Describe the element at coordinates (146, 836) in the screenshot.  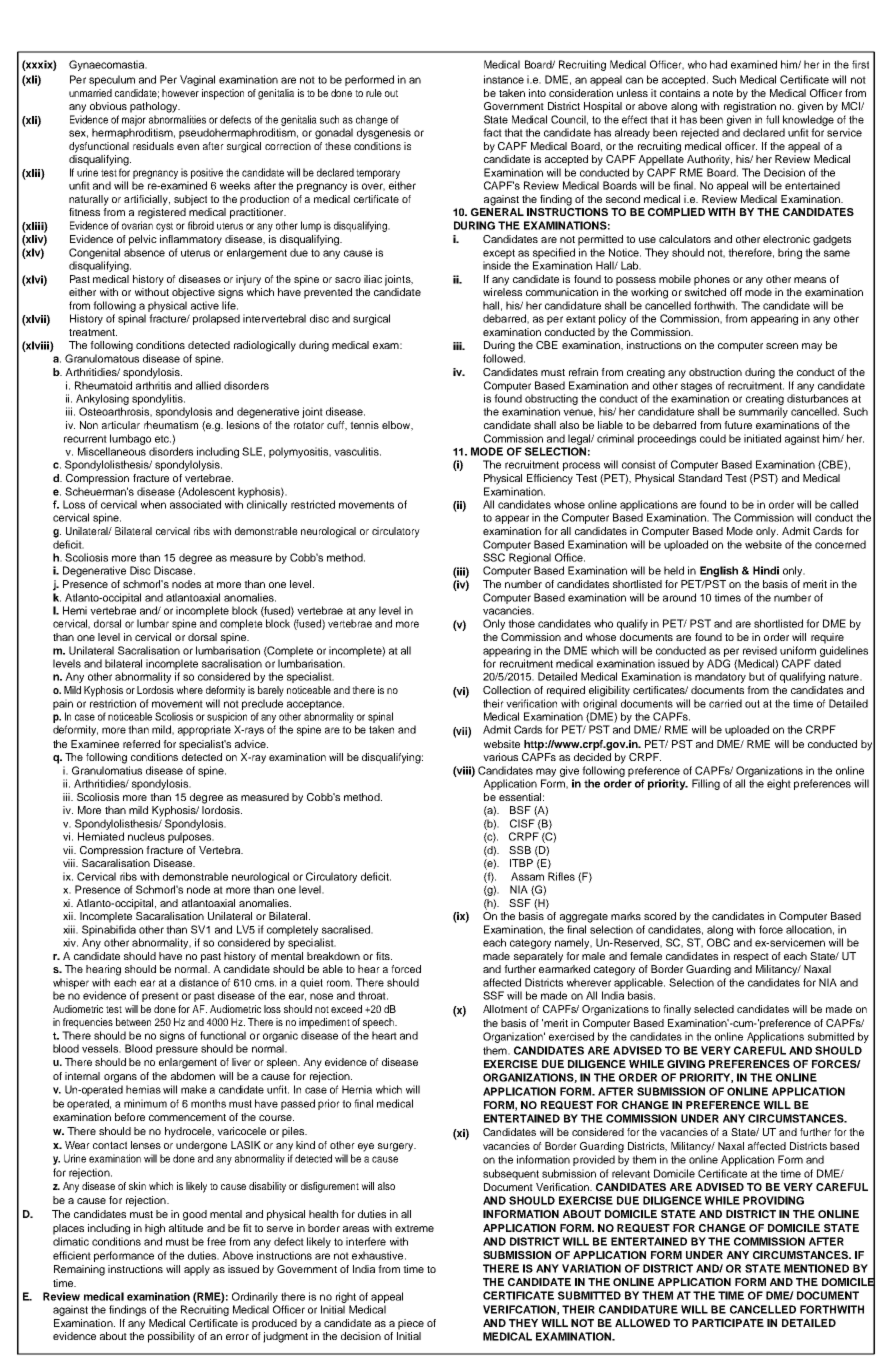
I see `nucleus` at that location.
